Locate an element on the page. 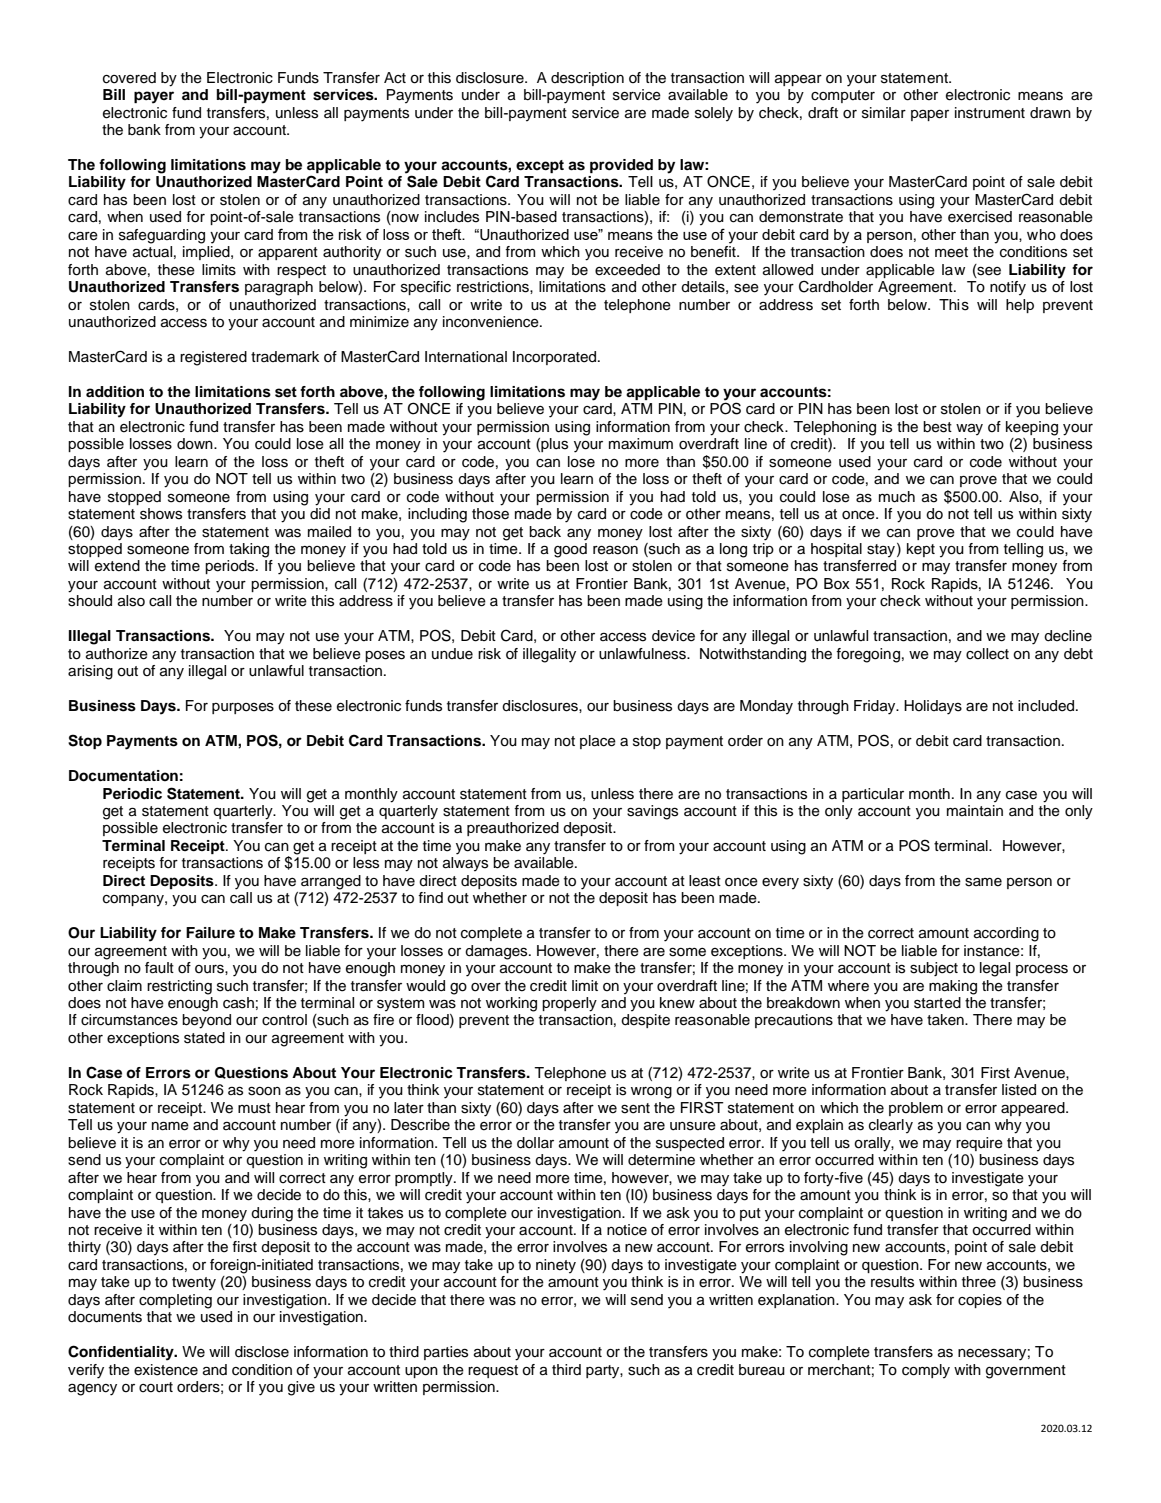 This image has width=1161, height=1503. Documentation is located at coordinates (123, 776).
